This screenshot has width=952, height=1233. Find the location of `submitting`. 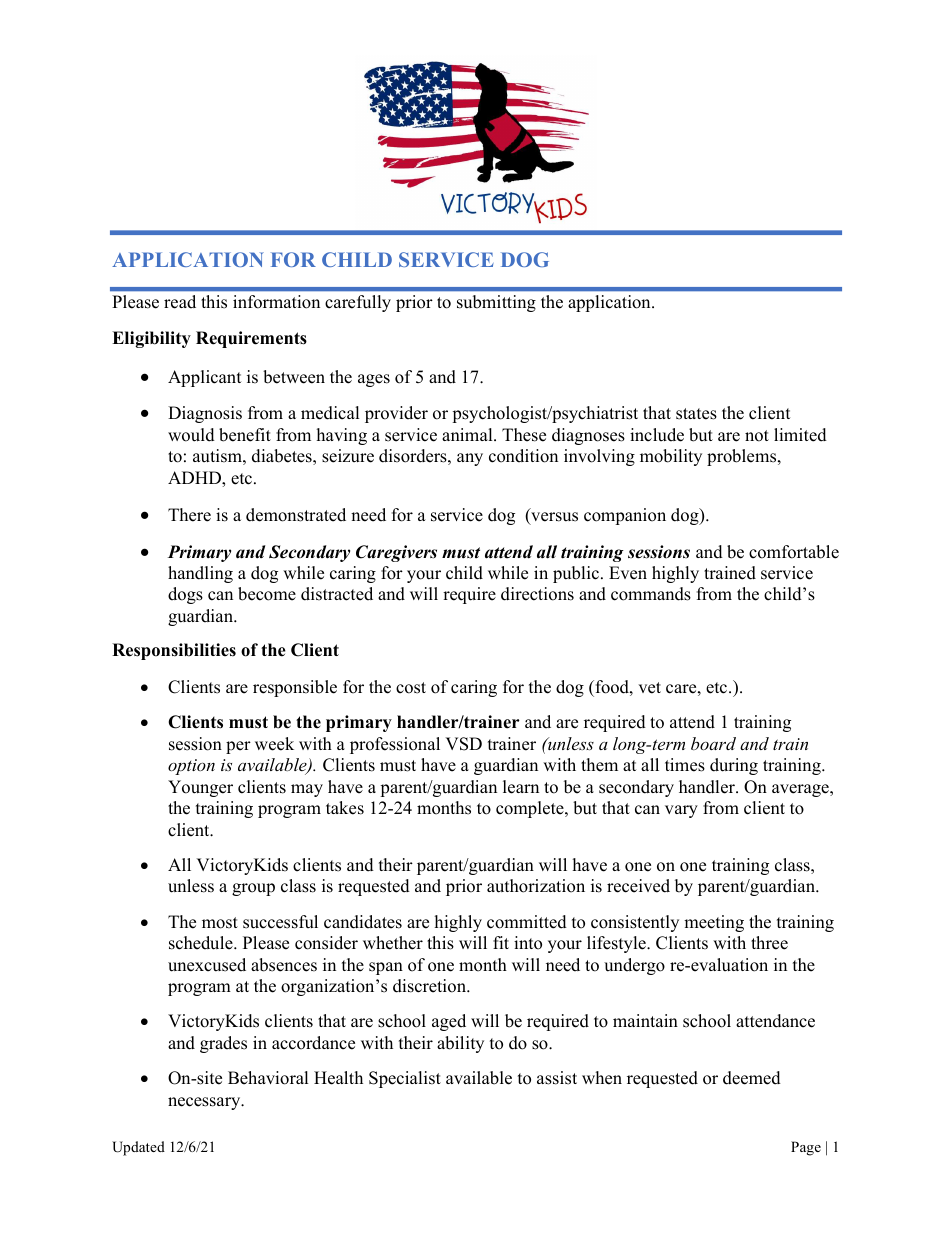

submitting is located at coordinates (496, 303).
